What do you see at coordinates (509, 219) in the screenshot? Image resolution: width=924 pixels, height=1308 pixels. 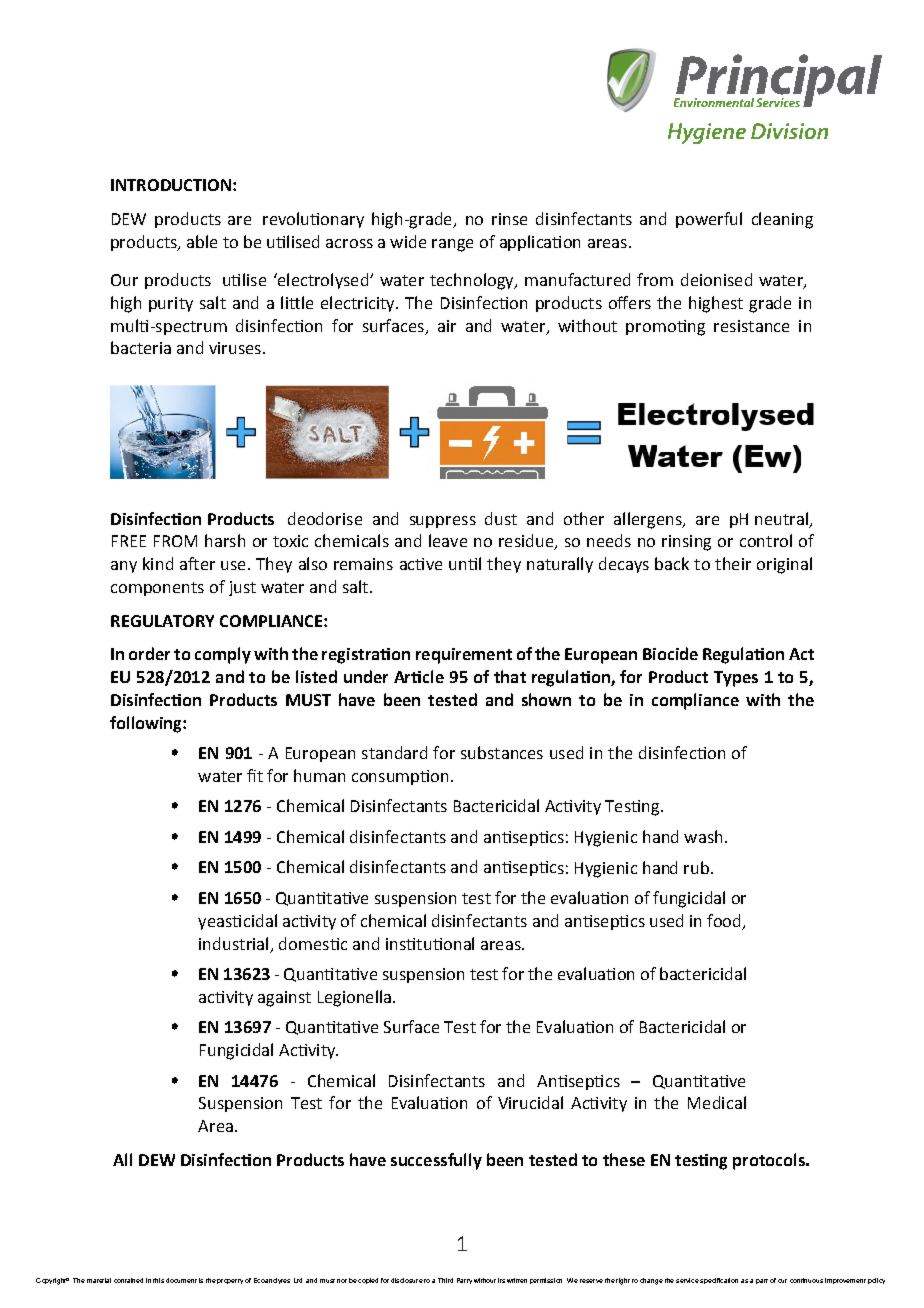 I see `rinse` at bounding box center [509, 219].
